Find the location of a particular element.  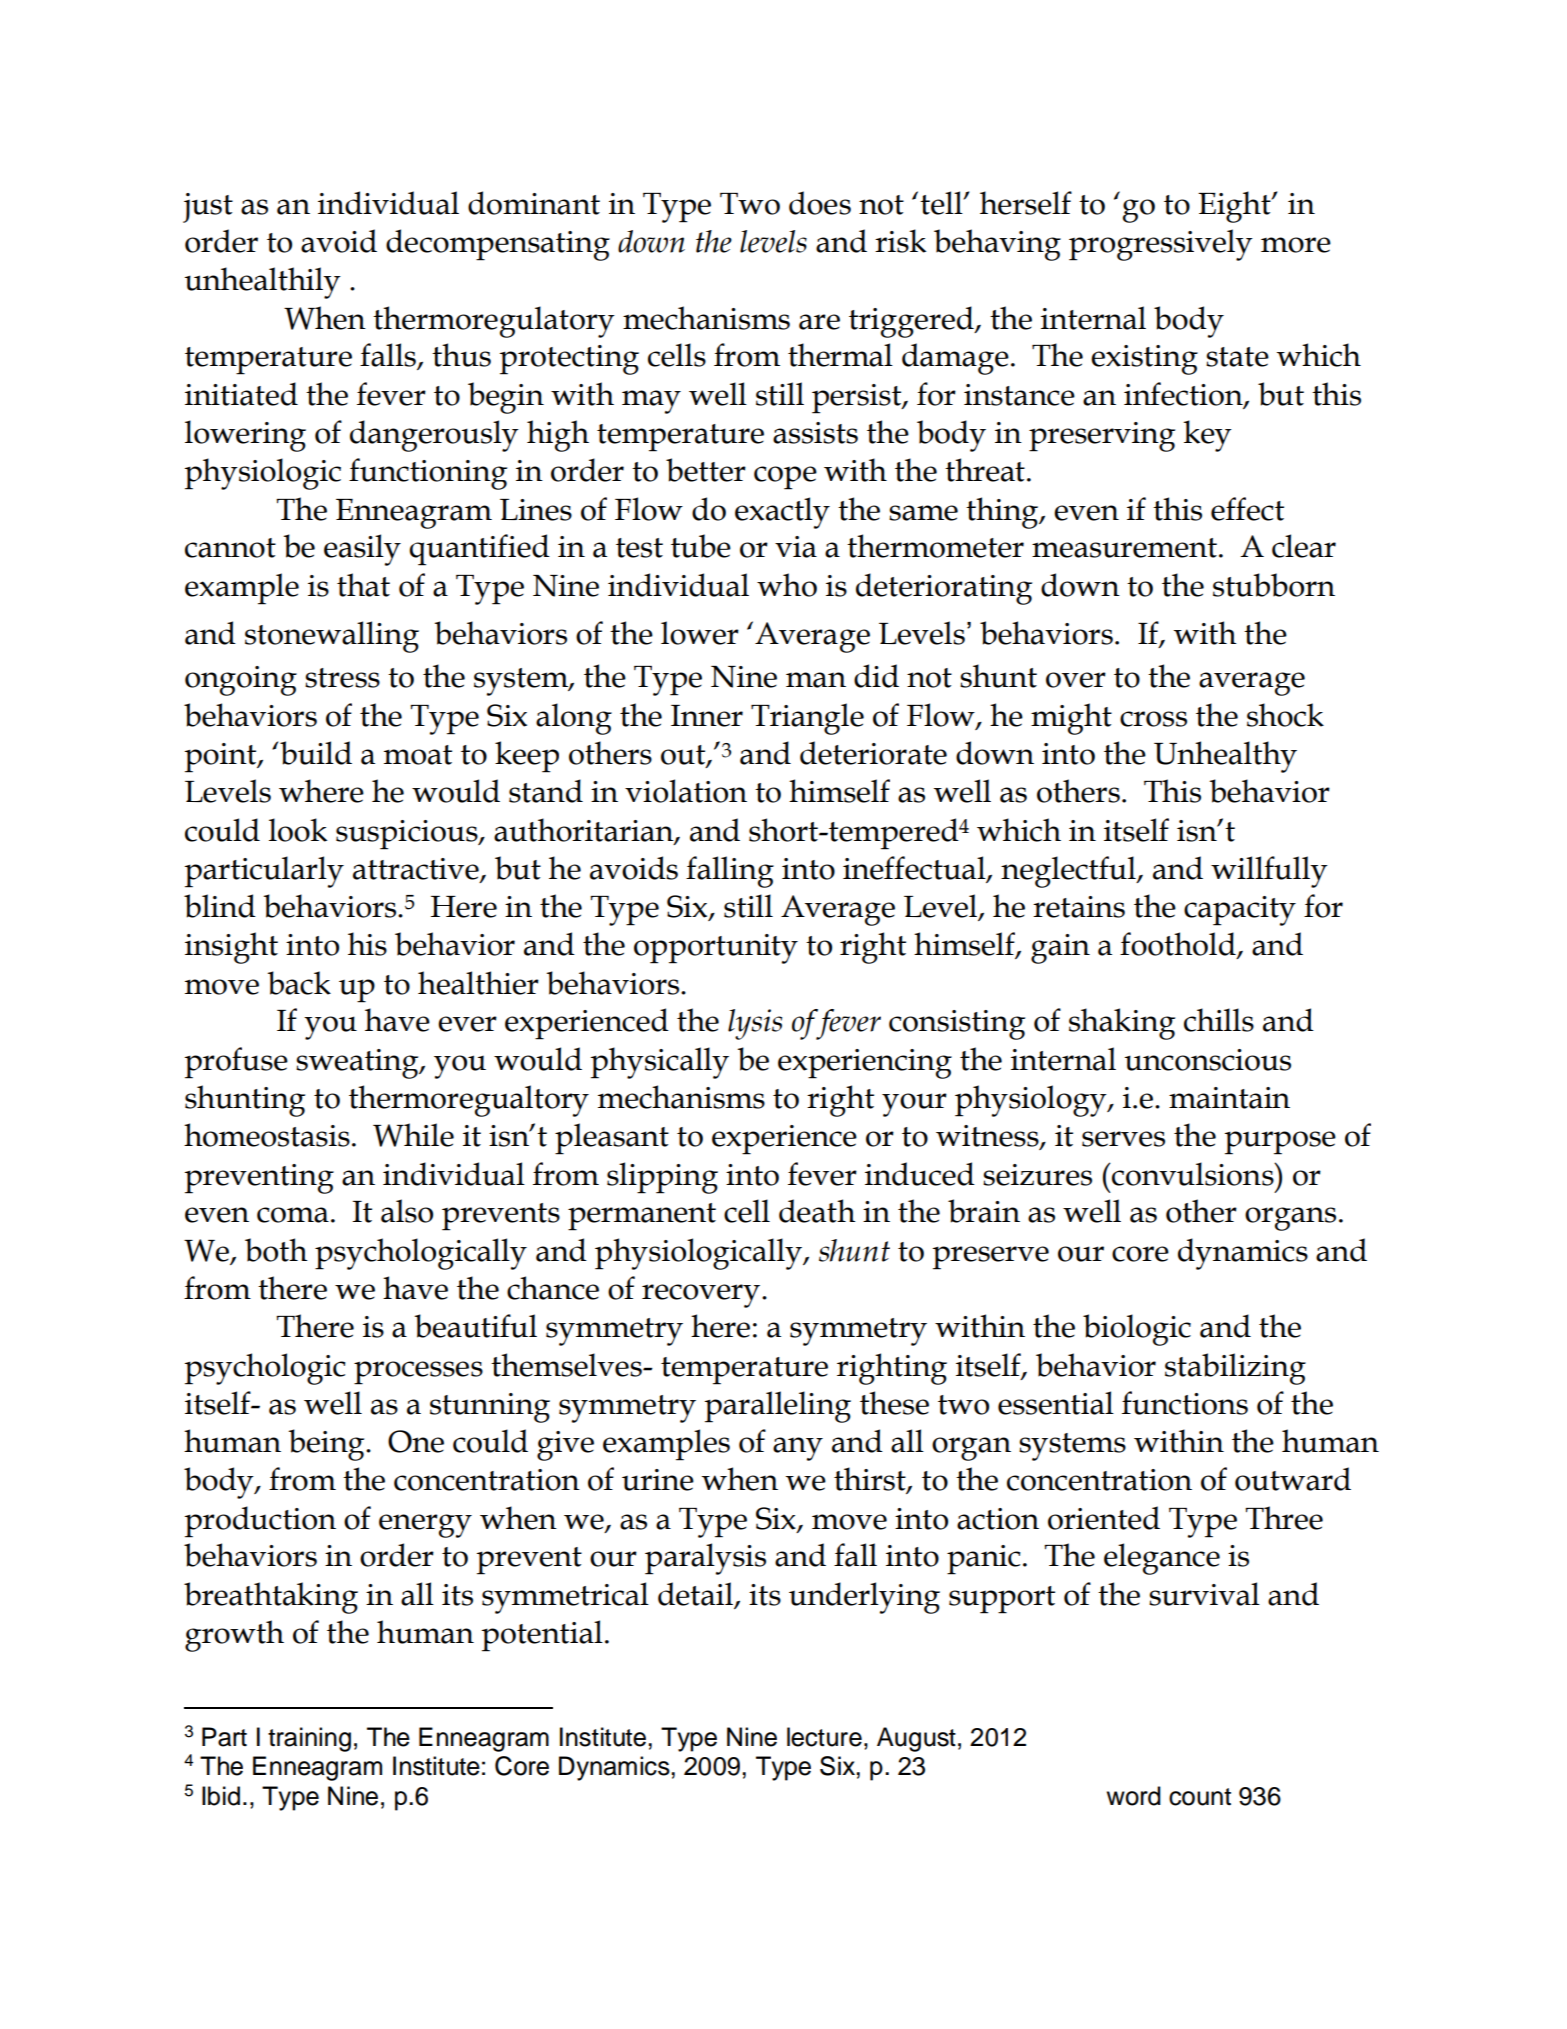

processes is located at coordinates (418, 1373).
